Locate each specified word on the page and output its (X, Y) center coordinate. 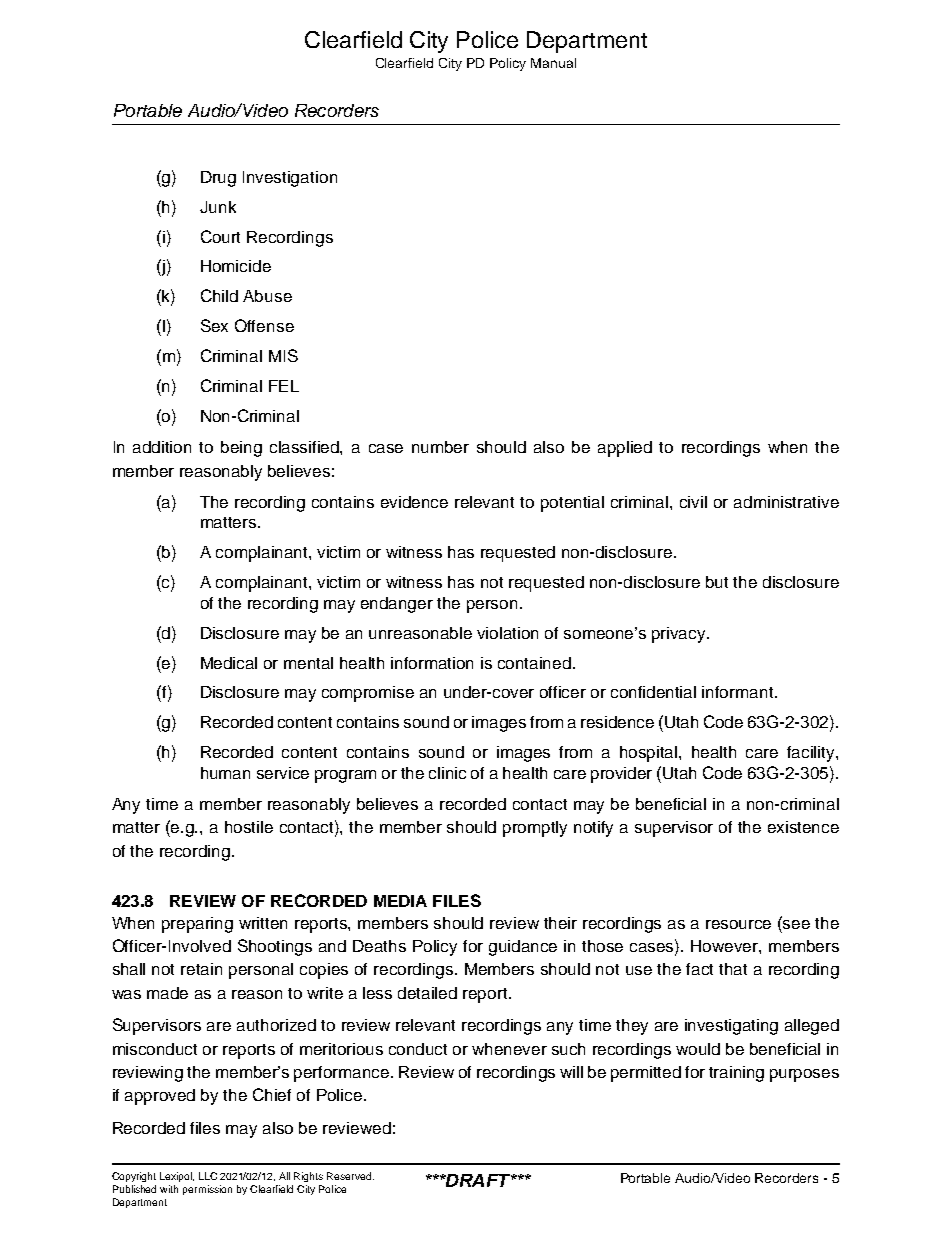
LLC (208, 1176)
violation (507, 633)
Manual (553, 63)
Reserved (350, 1176)
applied (625, 449)
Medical (229, 663)
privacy (680, 635)
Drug (218, 179)
